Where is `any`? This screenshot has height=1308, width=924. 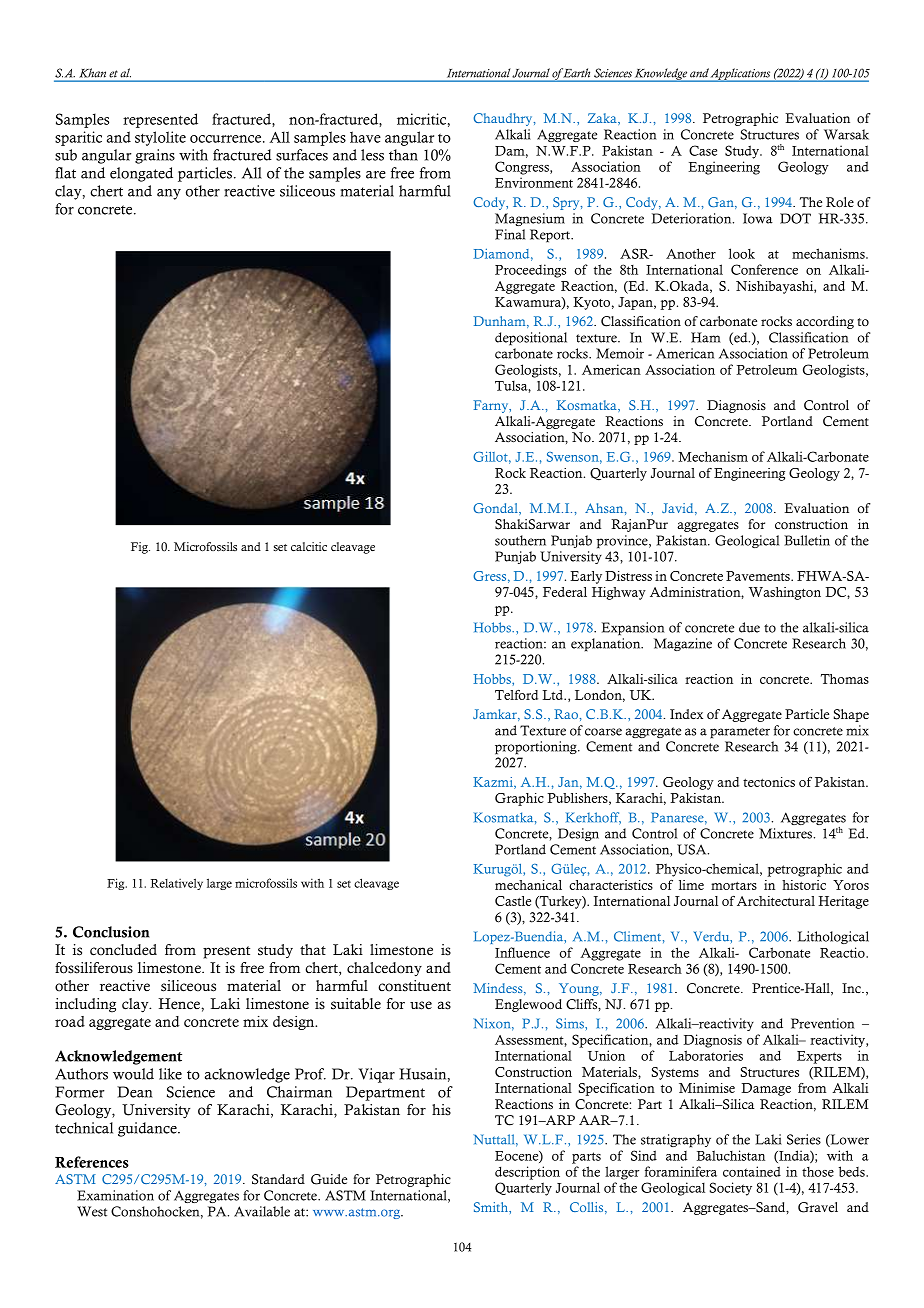
any is located at coordinates (169, 194).
